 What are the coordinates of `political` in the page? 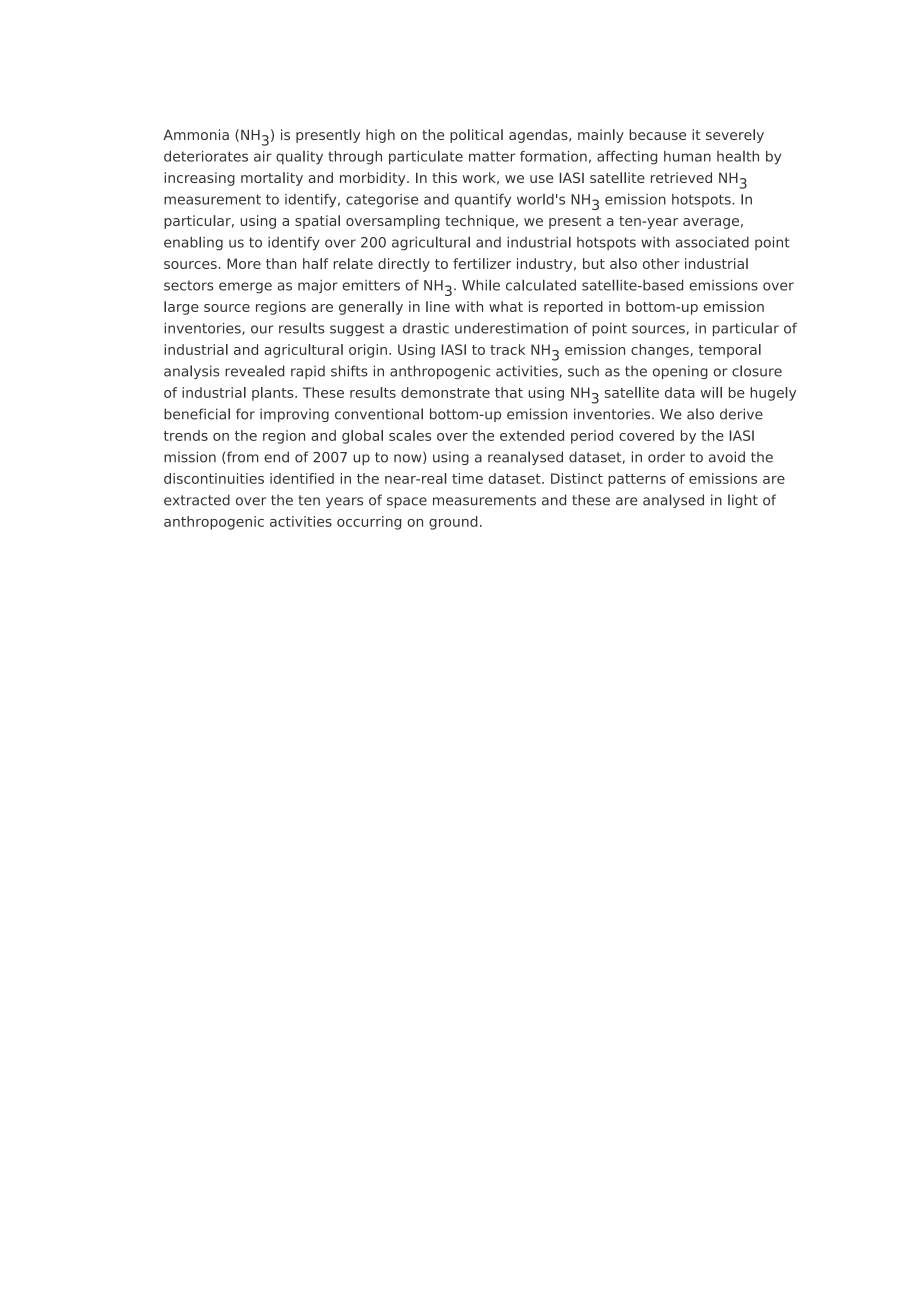 It's located at (476, 136).
